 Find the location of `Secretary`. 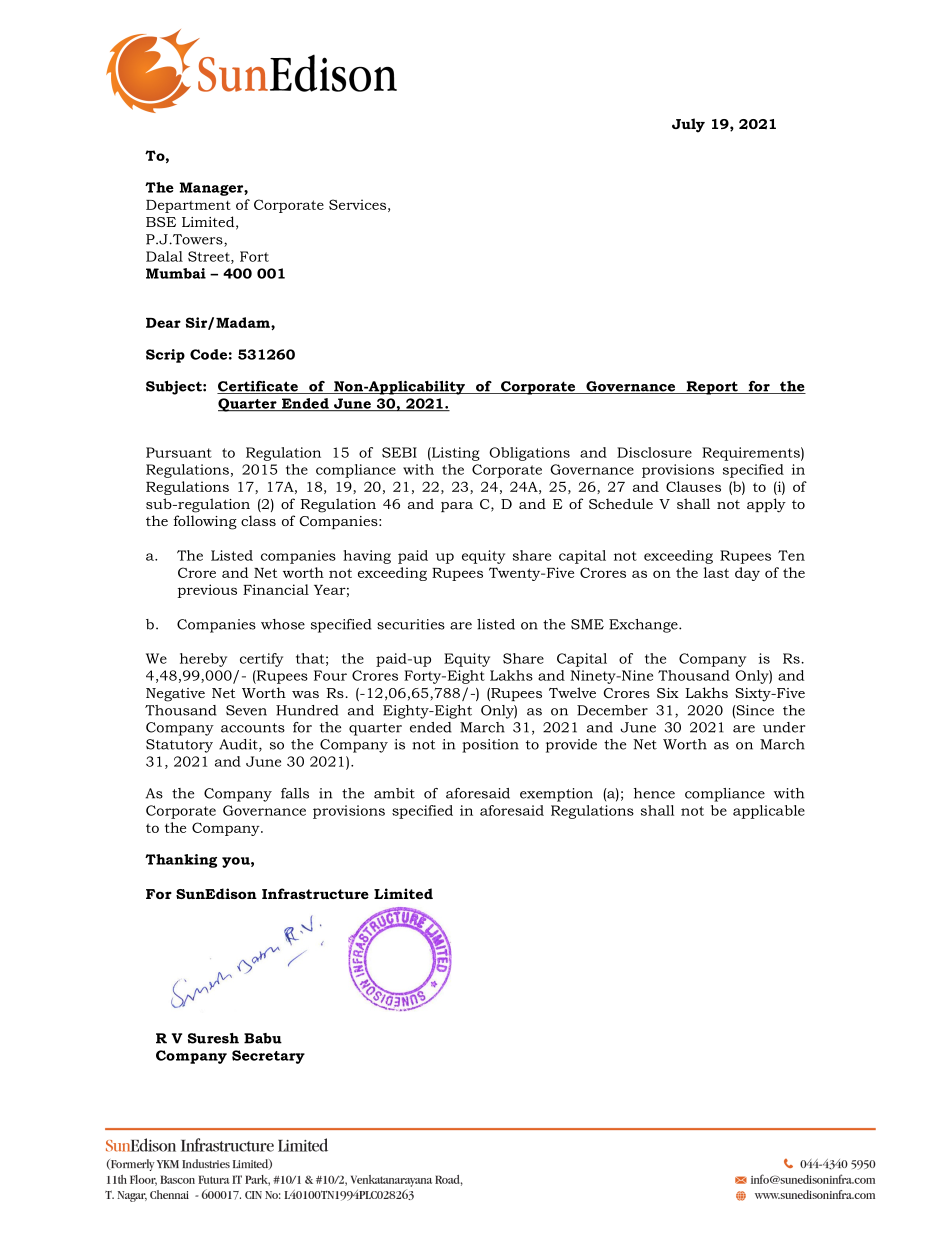

Secretary is located at coordinates (268, 1057).
